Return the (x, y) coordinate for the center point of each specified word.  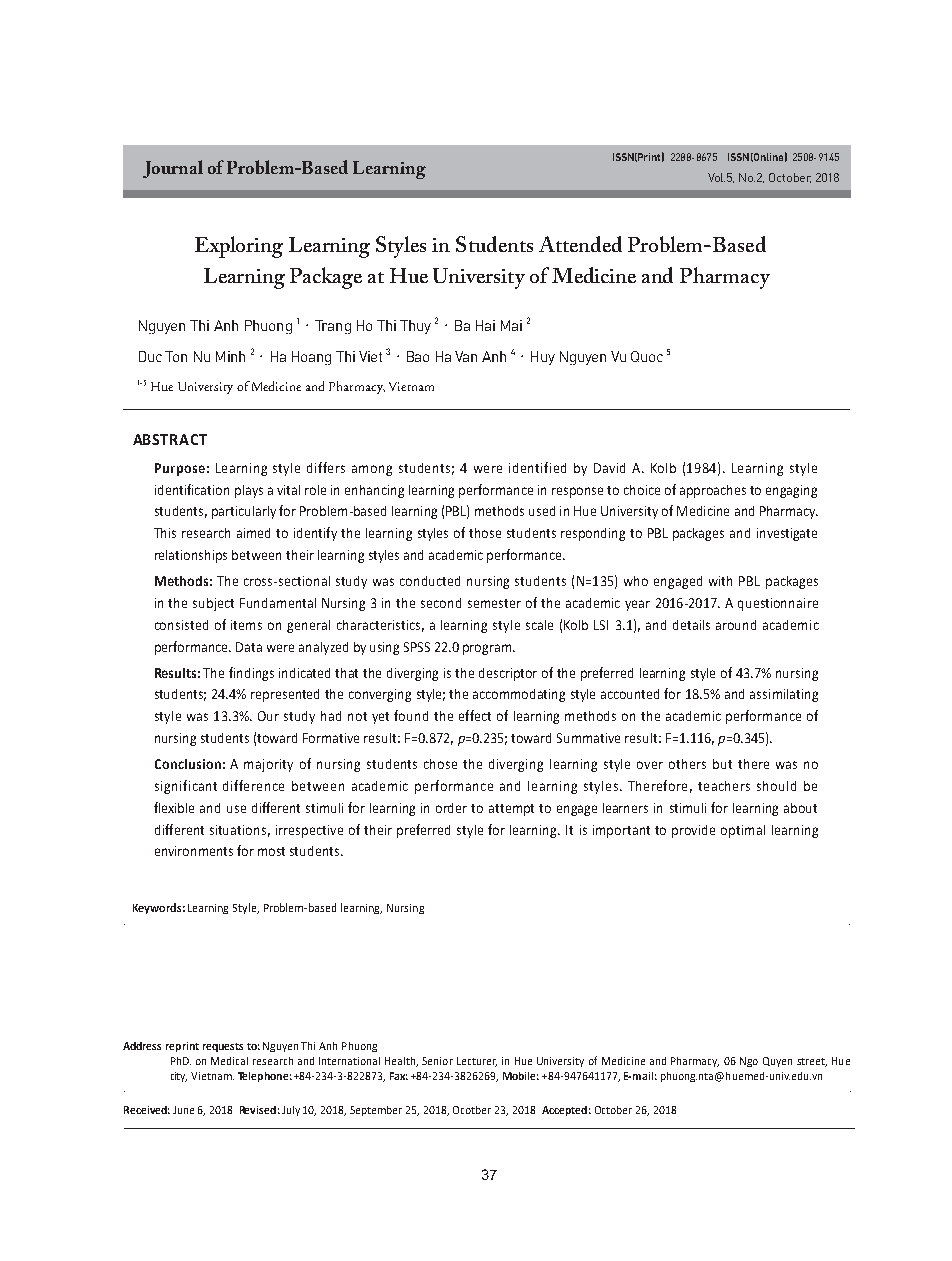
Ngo (749, 1062)
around (736, 625)
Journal (173, 169)
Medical (229, 1061)
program (488, 649)
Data (249, 647)
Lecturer (477, 1062)
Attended (580, 244)
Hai (485, 325)
